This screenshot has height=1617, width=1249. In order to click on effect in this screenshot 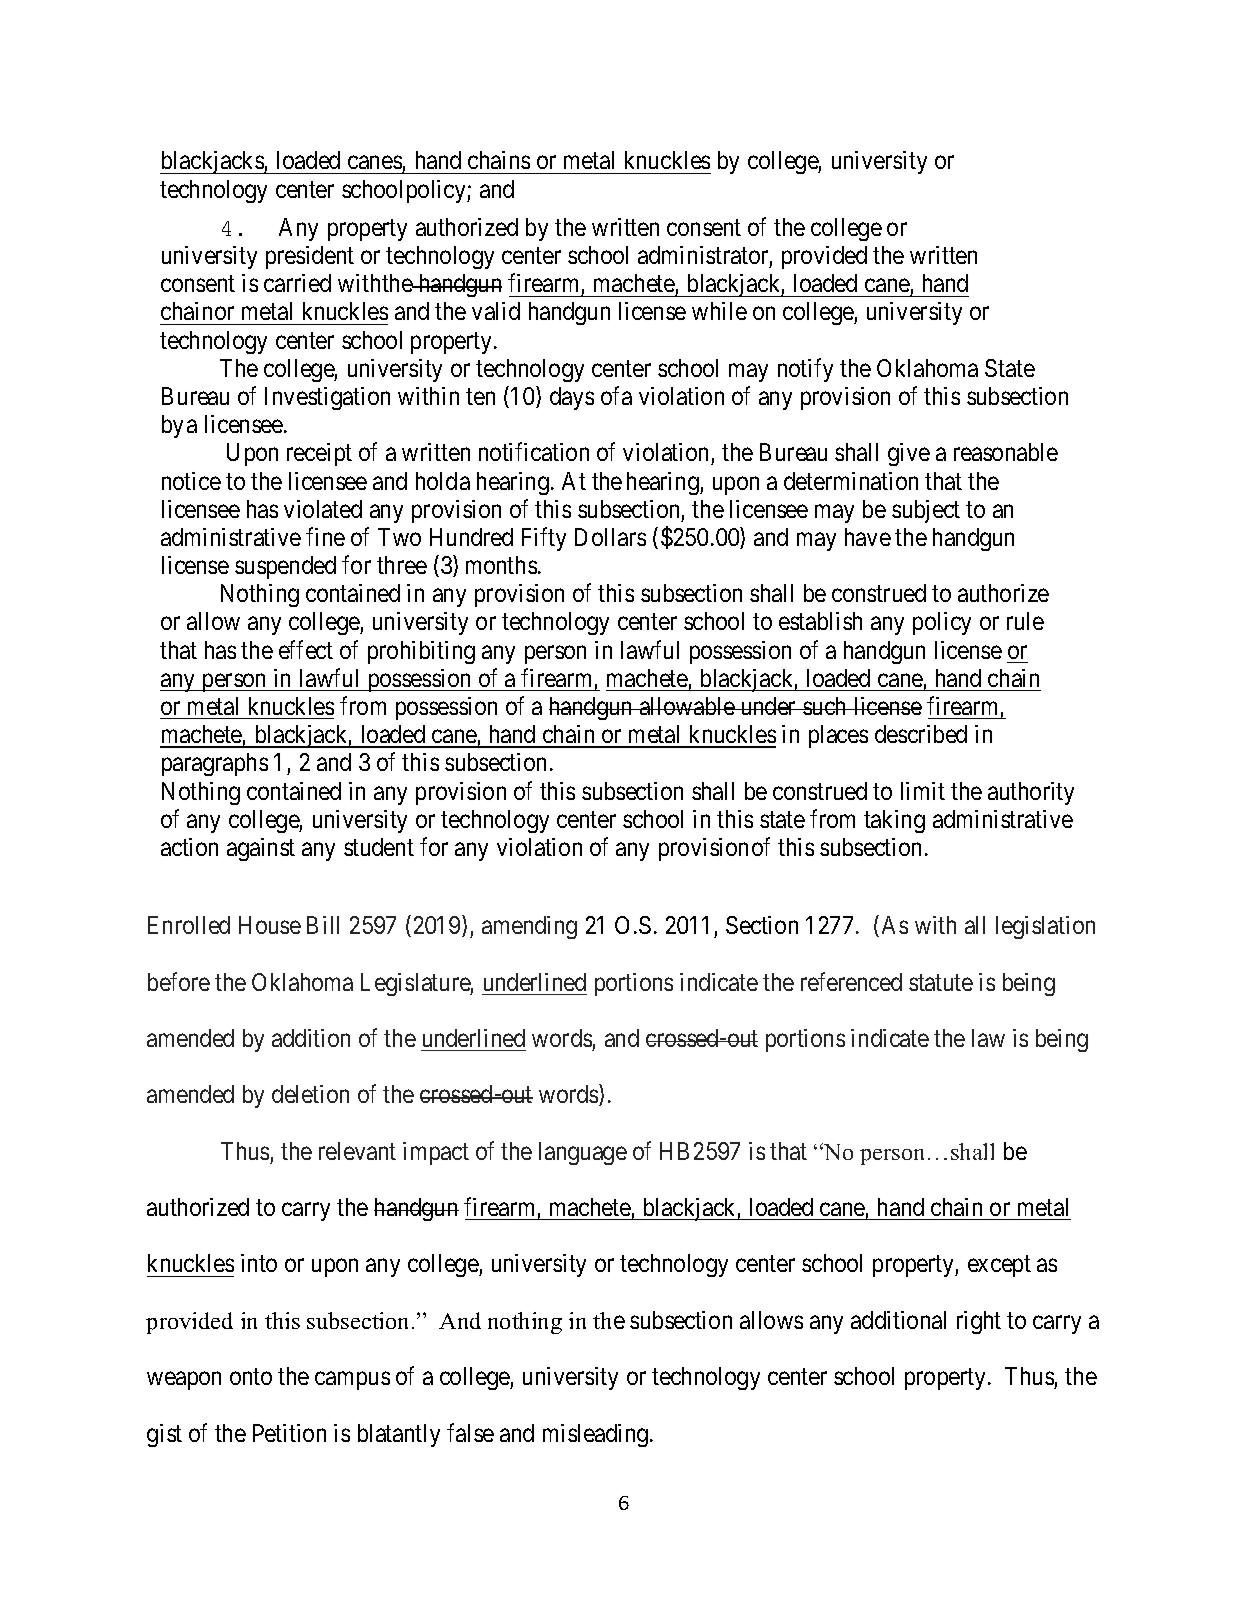, I will do `click(306, 649)`.
